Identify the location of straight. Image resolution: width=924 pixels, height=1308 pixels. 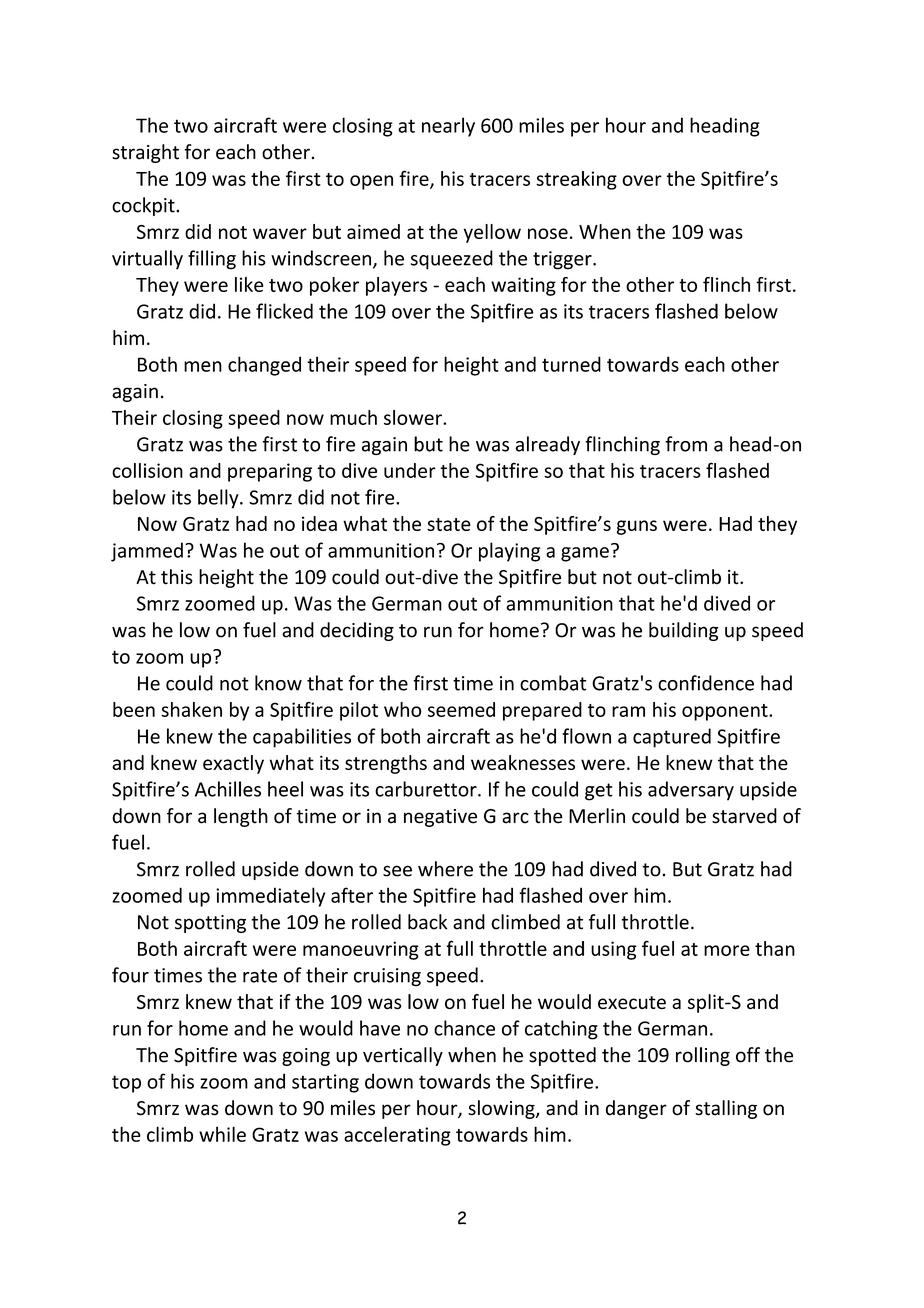
(145, 153).
